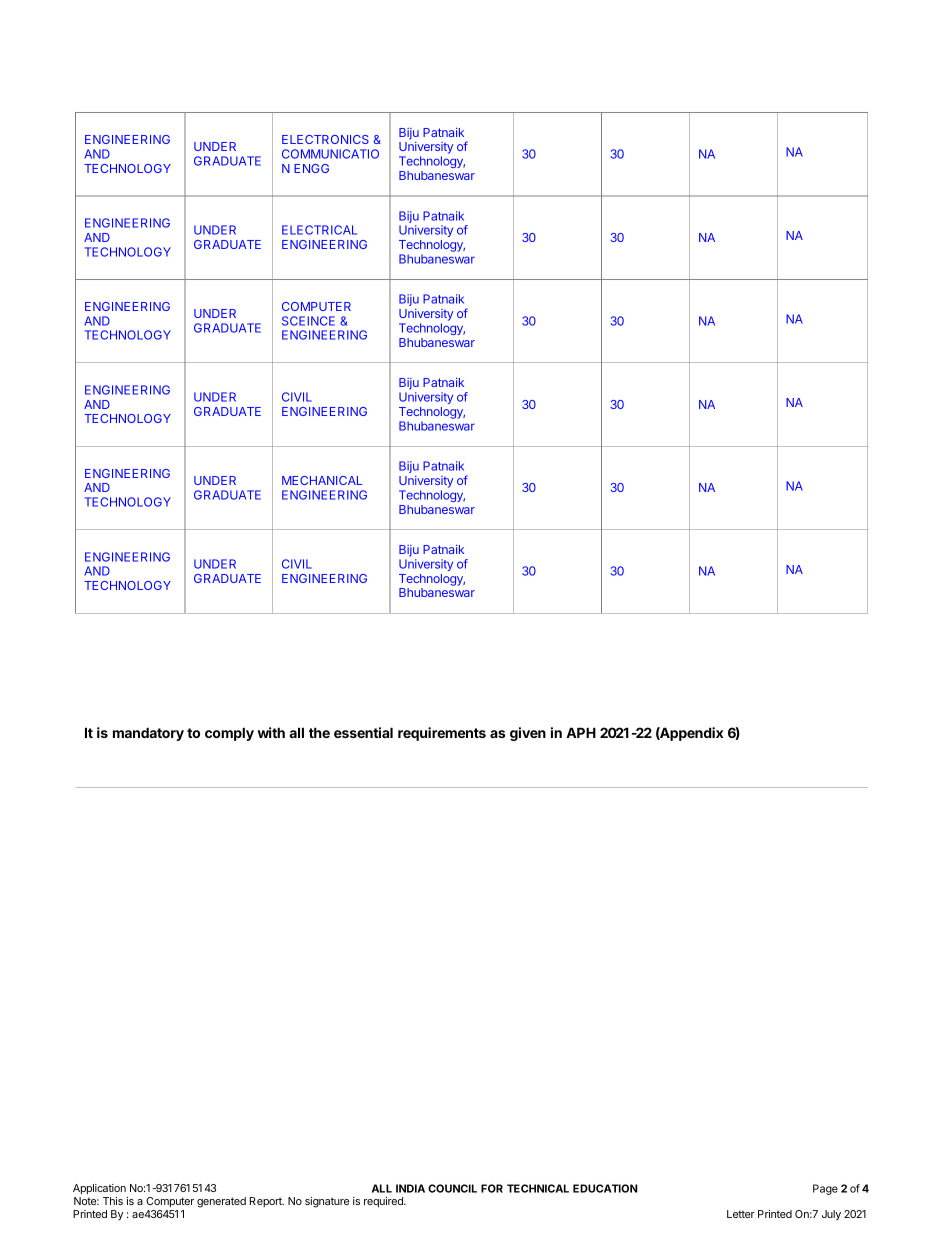 This screenshot has height=1233, width=952. I want to click on requirements, so click(442, 734).
